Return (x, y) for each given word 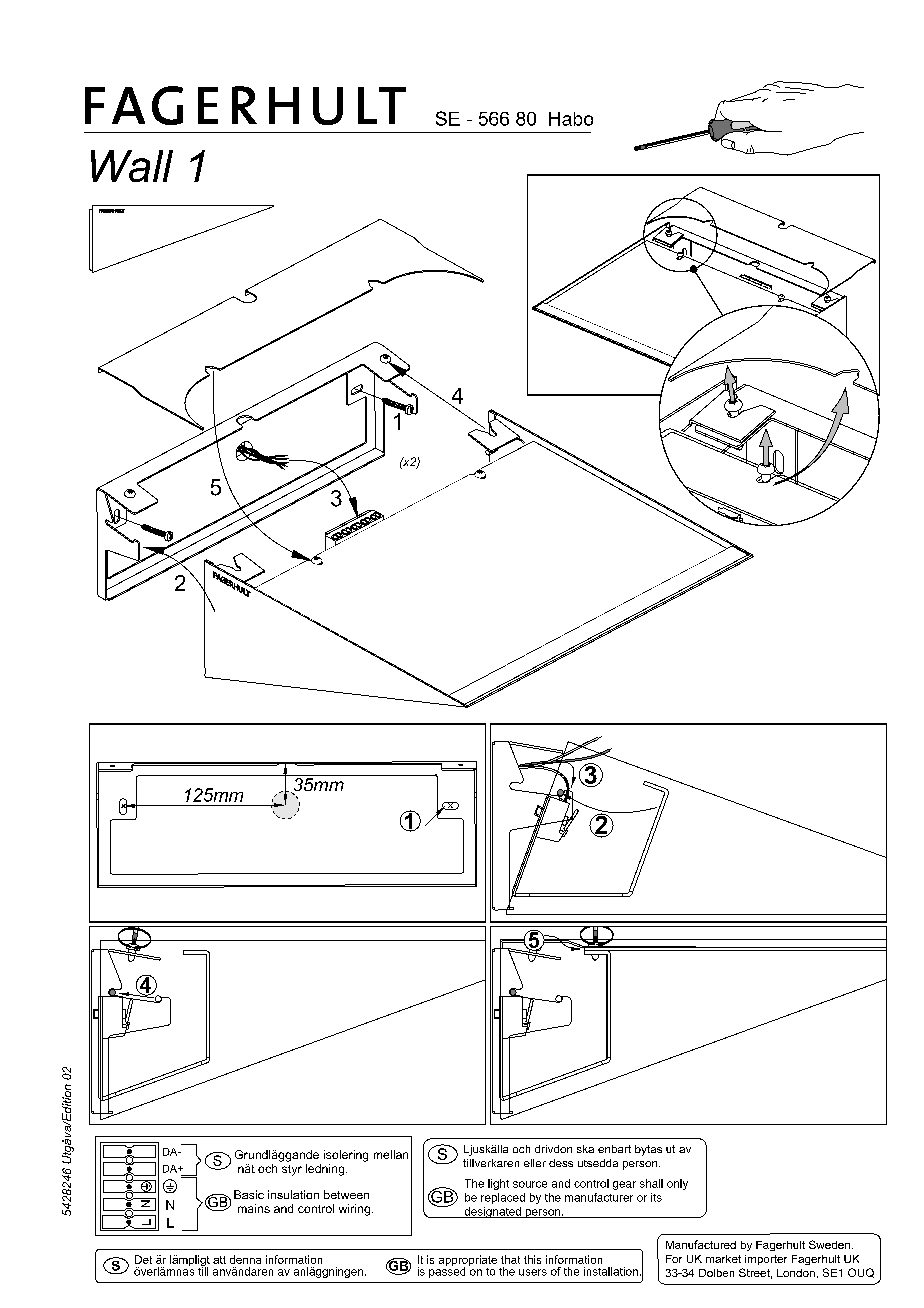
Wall (132, 166)
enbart (614, 1149)
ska (585, 1149)
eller (535, 1163)
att (219, 1260)
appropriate (468, 1261)
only (677, 1184)
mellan (391, 1154)
